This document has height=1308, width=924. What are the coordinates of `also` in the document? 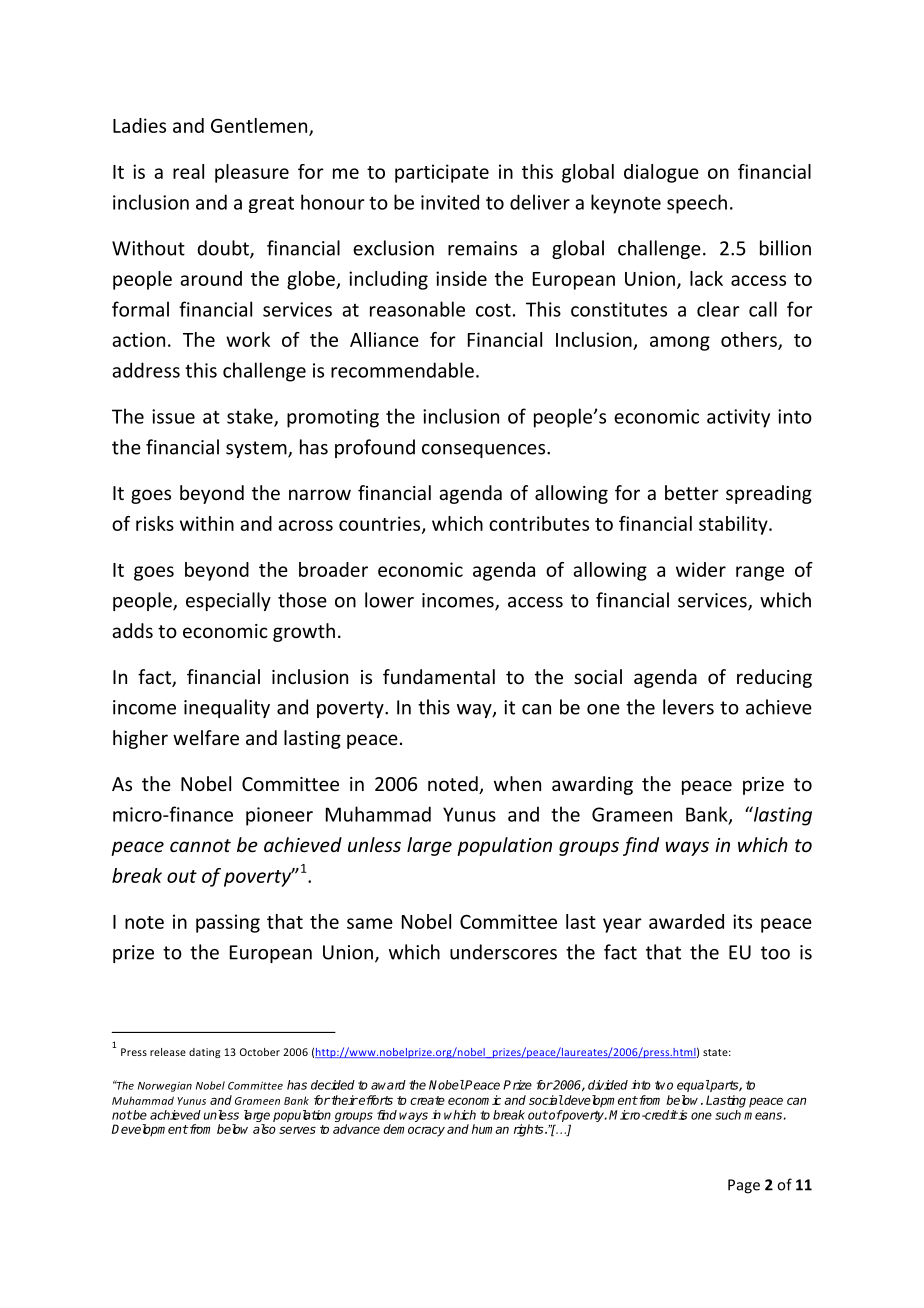 It's located at (264, 1129).
